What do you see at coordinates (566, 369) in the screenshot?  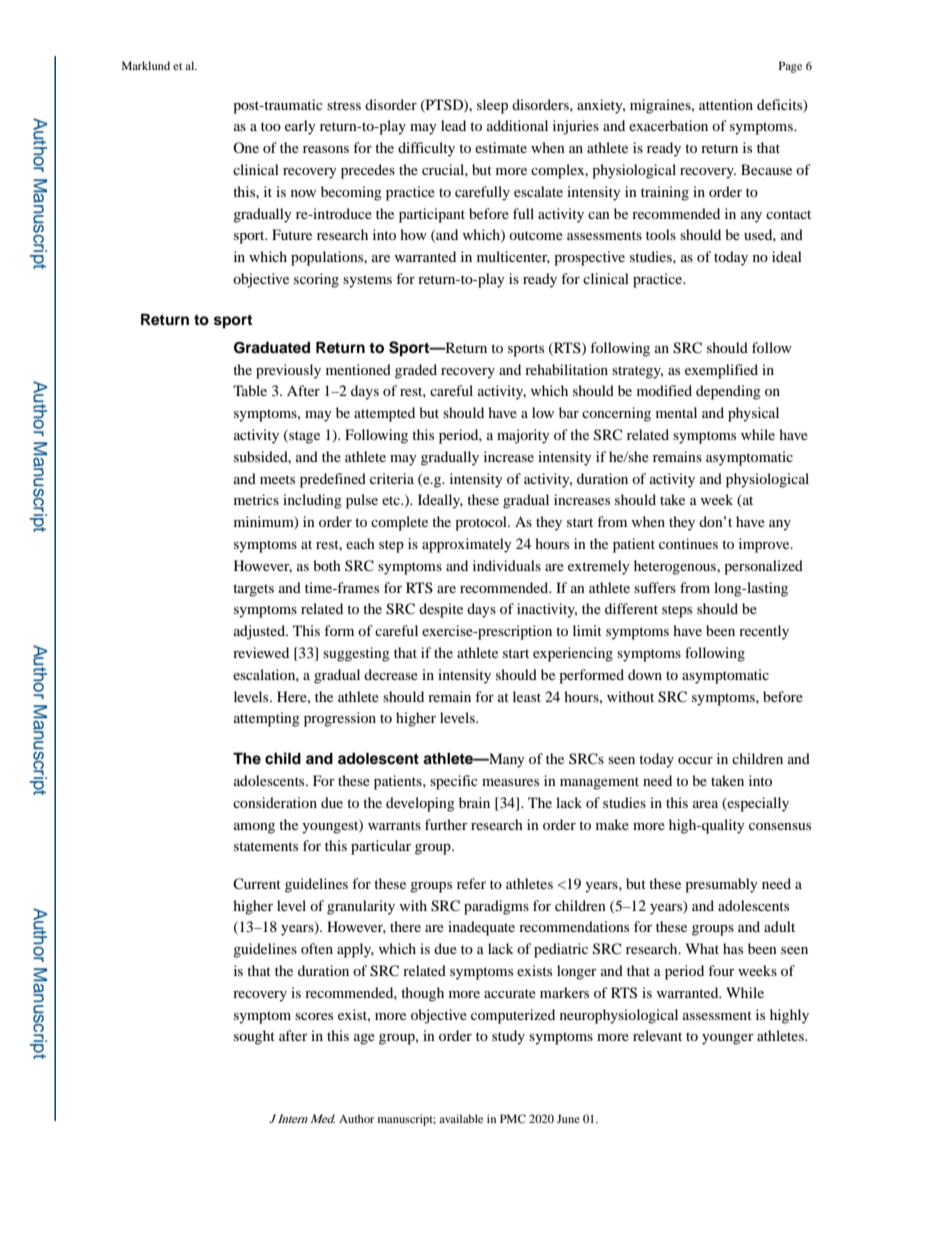 I see `rehabilitation` at bounding box center [566, 369].
